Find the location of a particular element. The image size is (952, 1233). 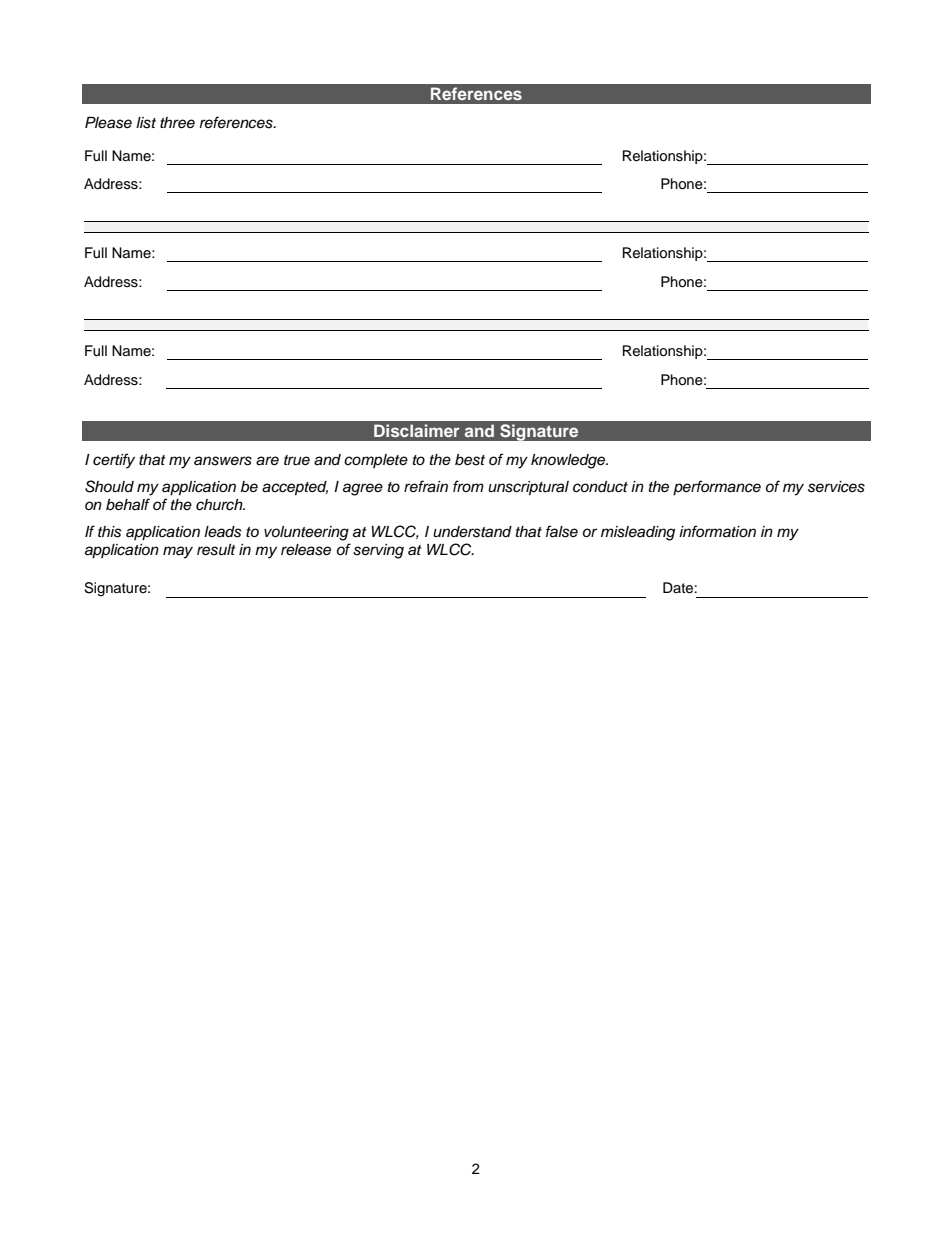

list is located at coordinates (146, 123).
